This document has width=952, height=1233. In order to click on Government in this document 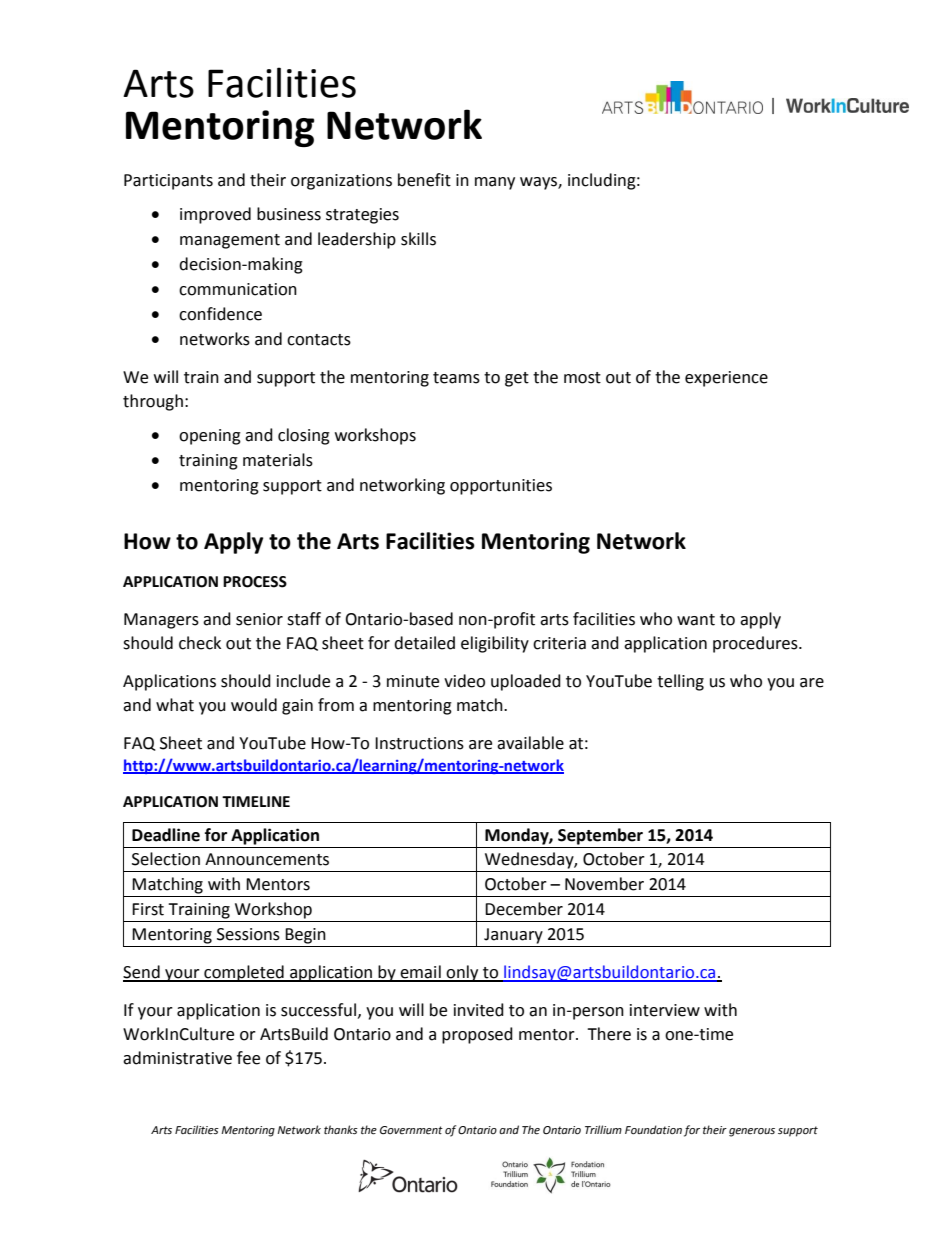, I will do `click(411, 1130)`.
